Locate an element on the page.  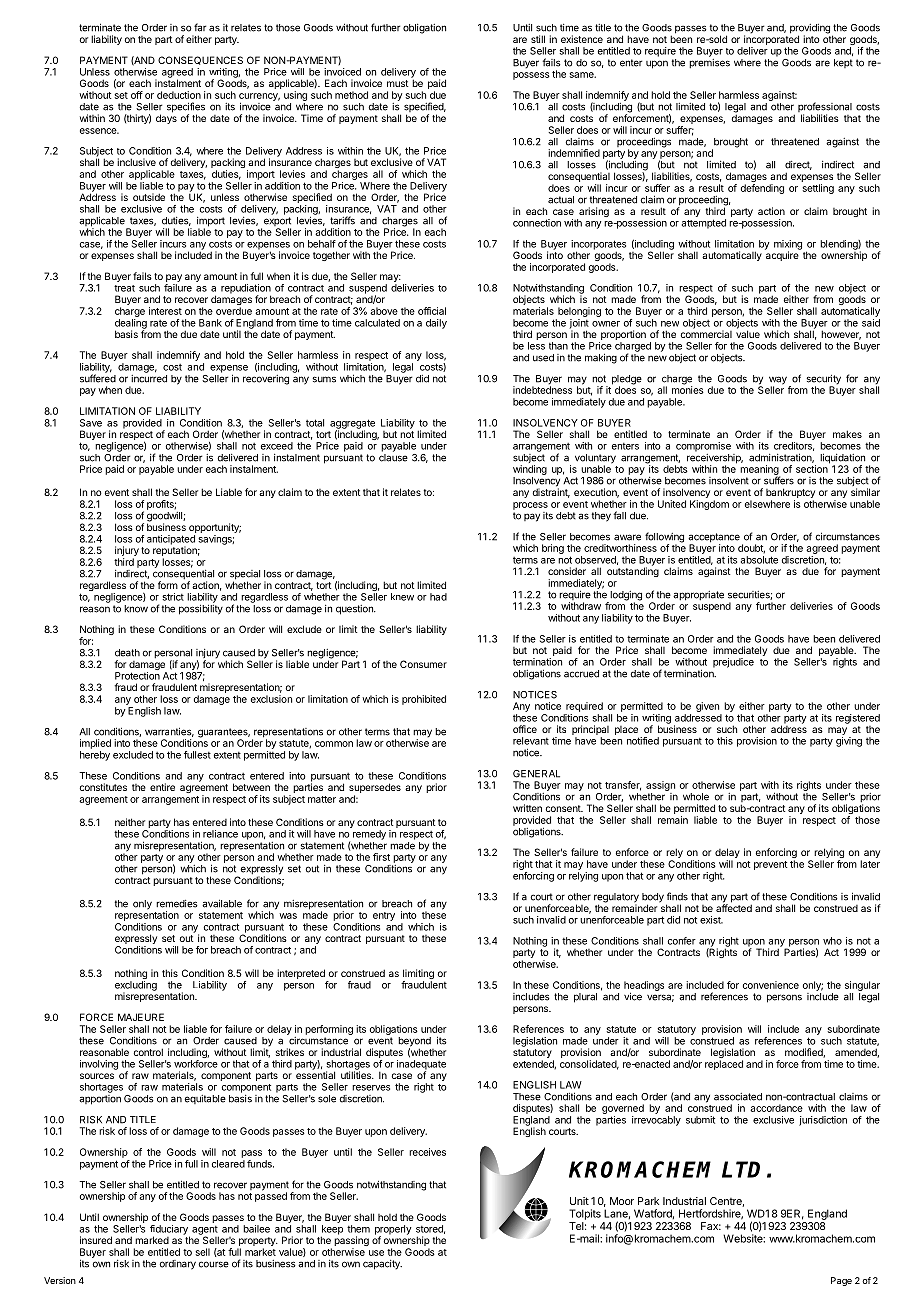
Page is located at coordinates (841, 1281).
